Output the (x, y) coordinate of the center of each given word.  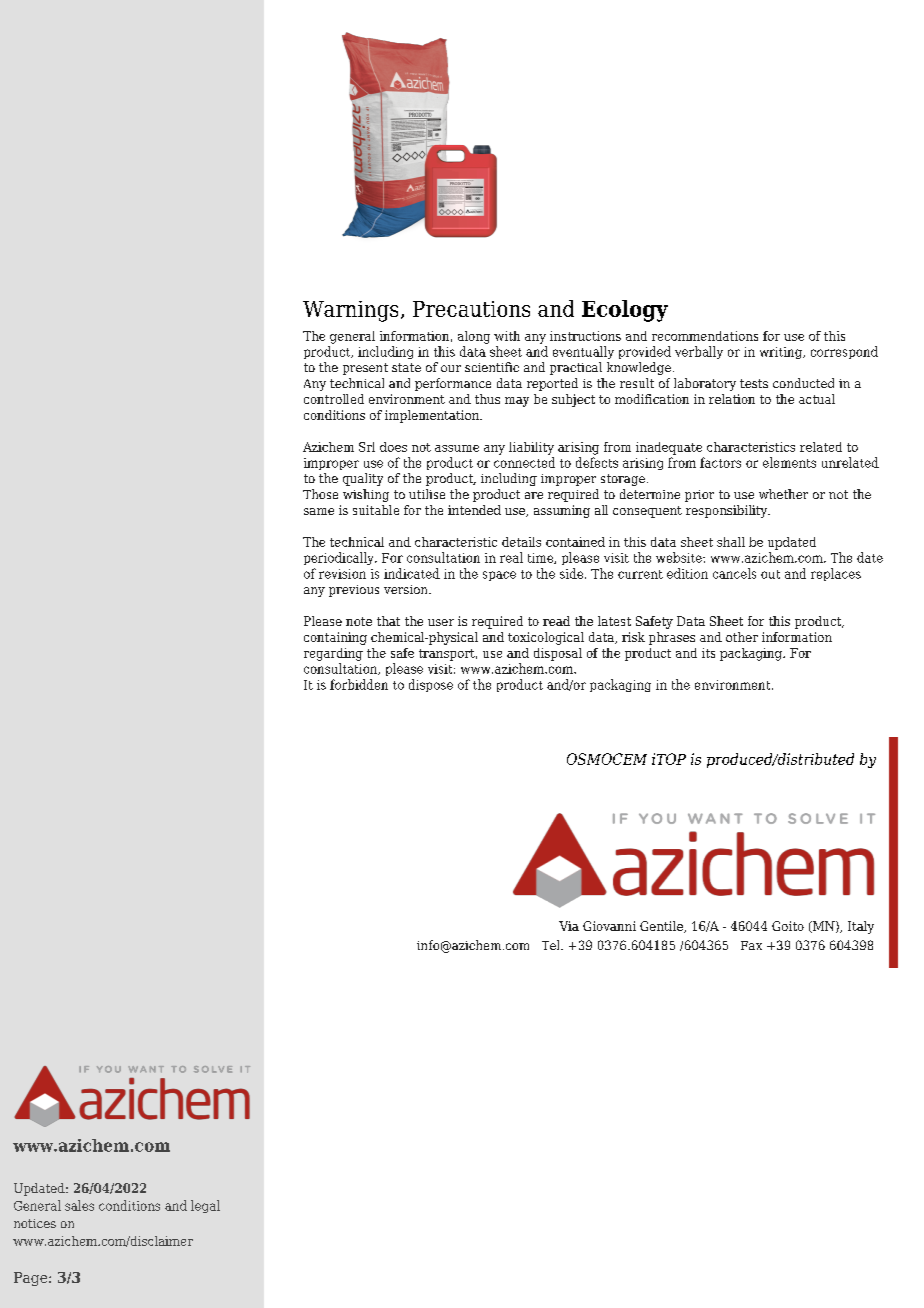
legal (205, 1206)
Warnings (350, 311)
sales (79, 1205)
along (474, 337)
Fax (751, 945)
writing (782, 353)
